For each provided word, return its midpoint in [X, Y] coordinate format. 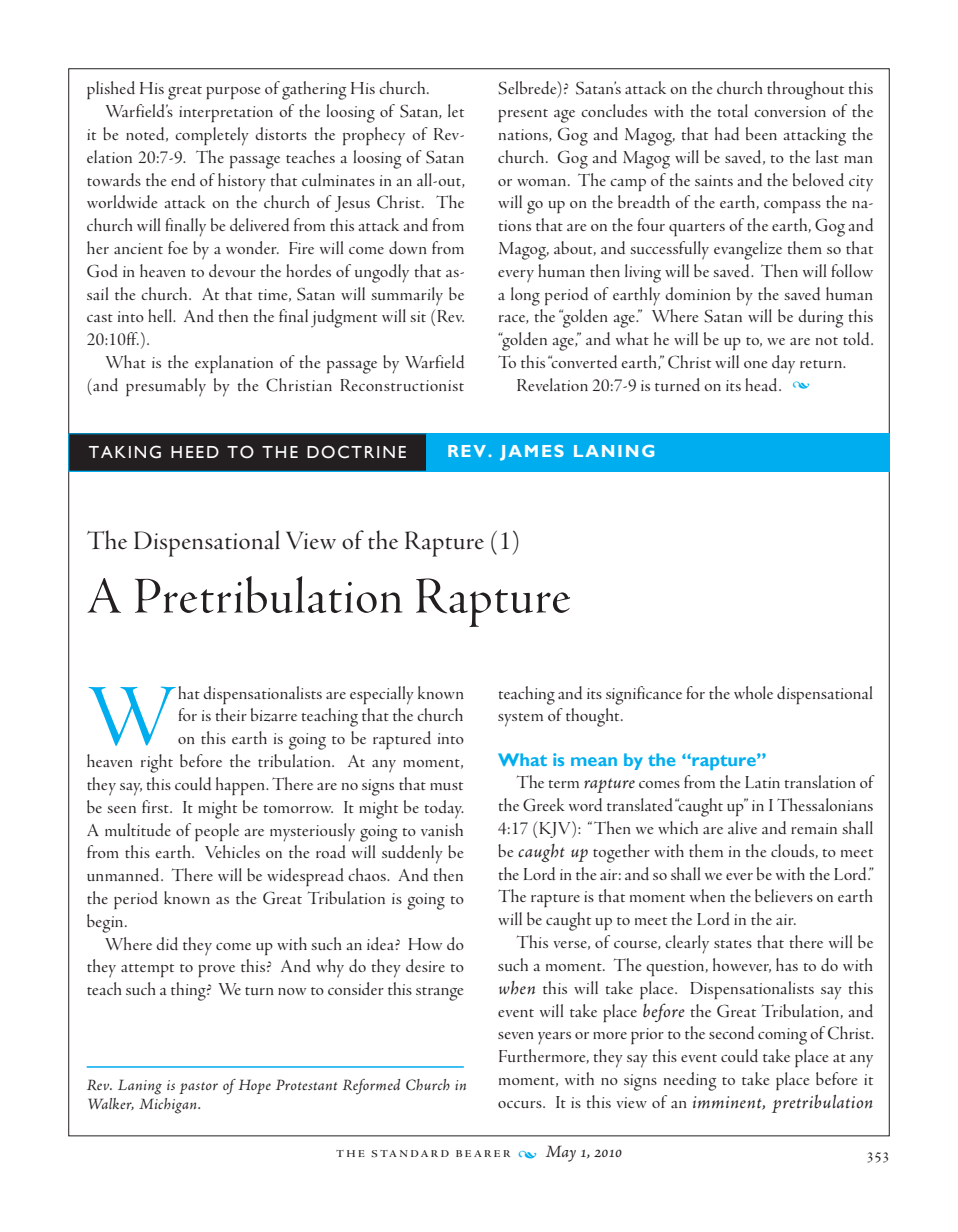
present [523, 115]
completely [212, 136]
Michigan [169, 1106]
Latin [762, 782]
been [761, 133]
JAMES [532, 453]
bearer [483, 1153]
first [156, 806]
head [762, 384]
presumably [166, 387]
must [446, 786]
